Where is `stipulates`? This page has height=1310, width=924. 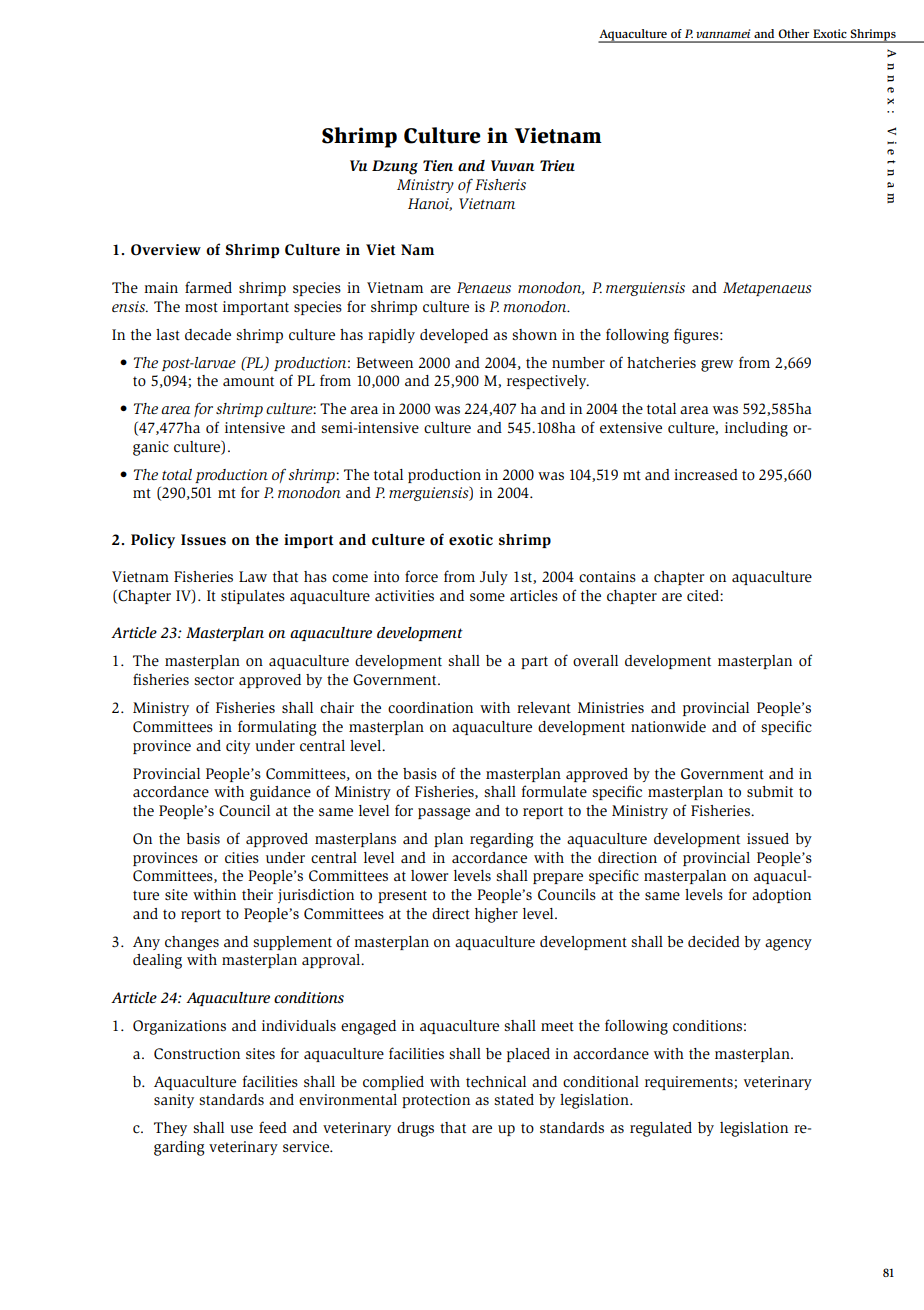
stipulates is located at coordinates (253, 597).
